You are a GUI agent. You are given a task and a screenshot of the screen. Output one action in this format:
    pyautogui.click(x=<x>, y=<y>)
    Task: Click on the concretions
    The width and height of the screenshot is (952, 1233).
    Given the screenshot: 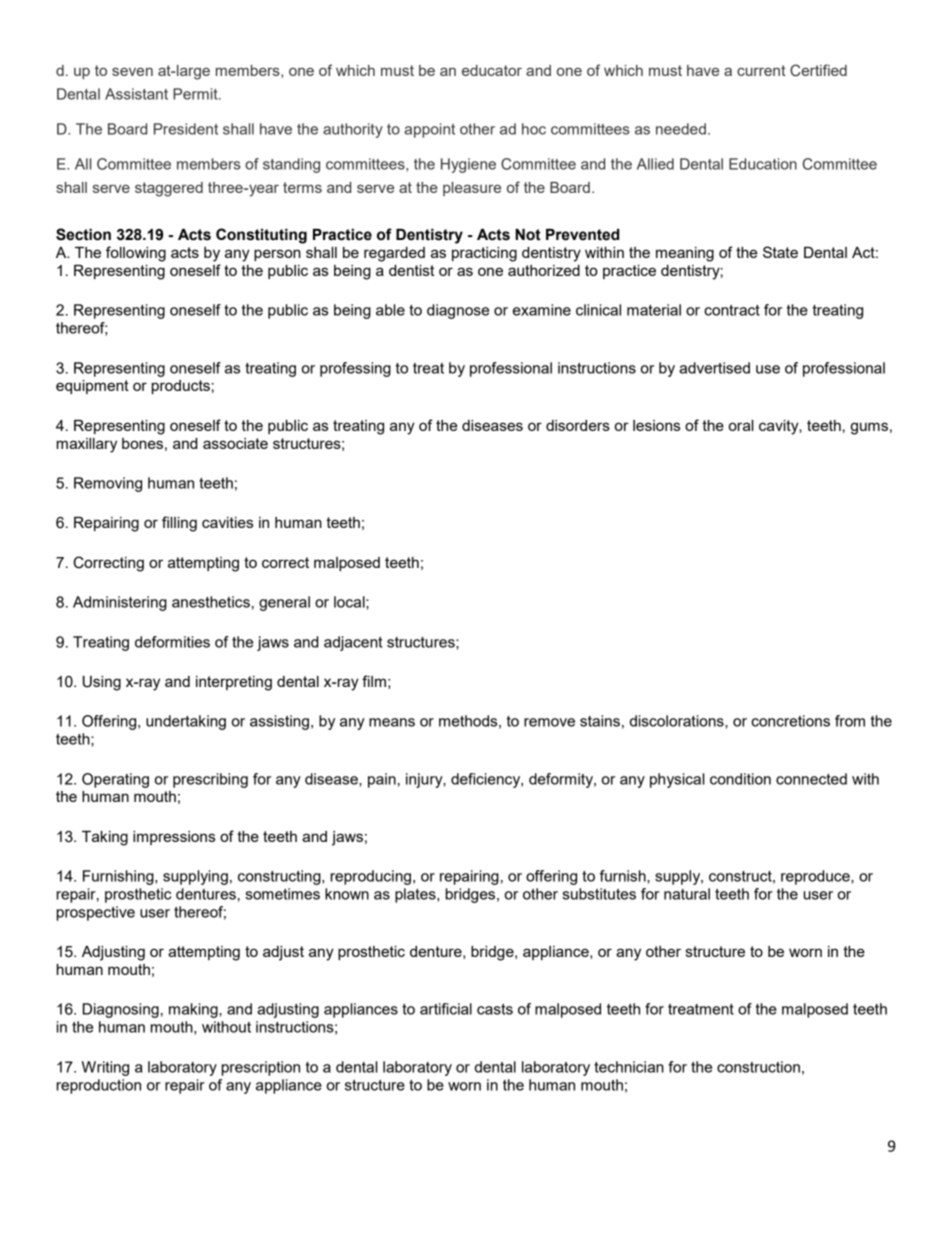 What is the action you would take?
    pyautogui.click(x=790, y=721)
